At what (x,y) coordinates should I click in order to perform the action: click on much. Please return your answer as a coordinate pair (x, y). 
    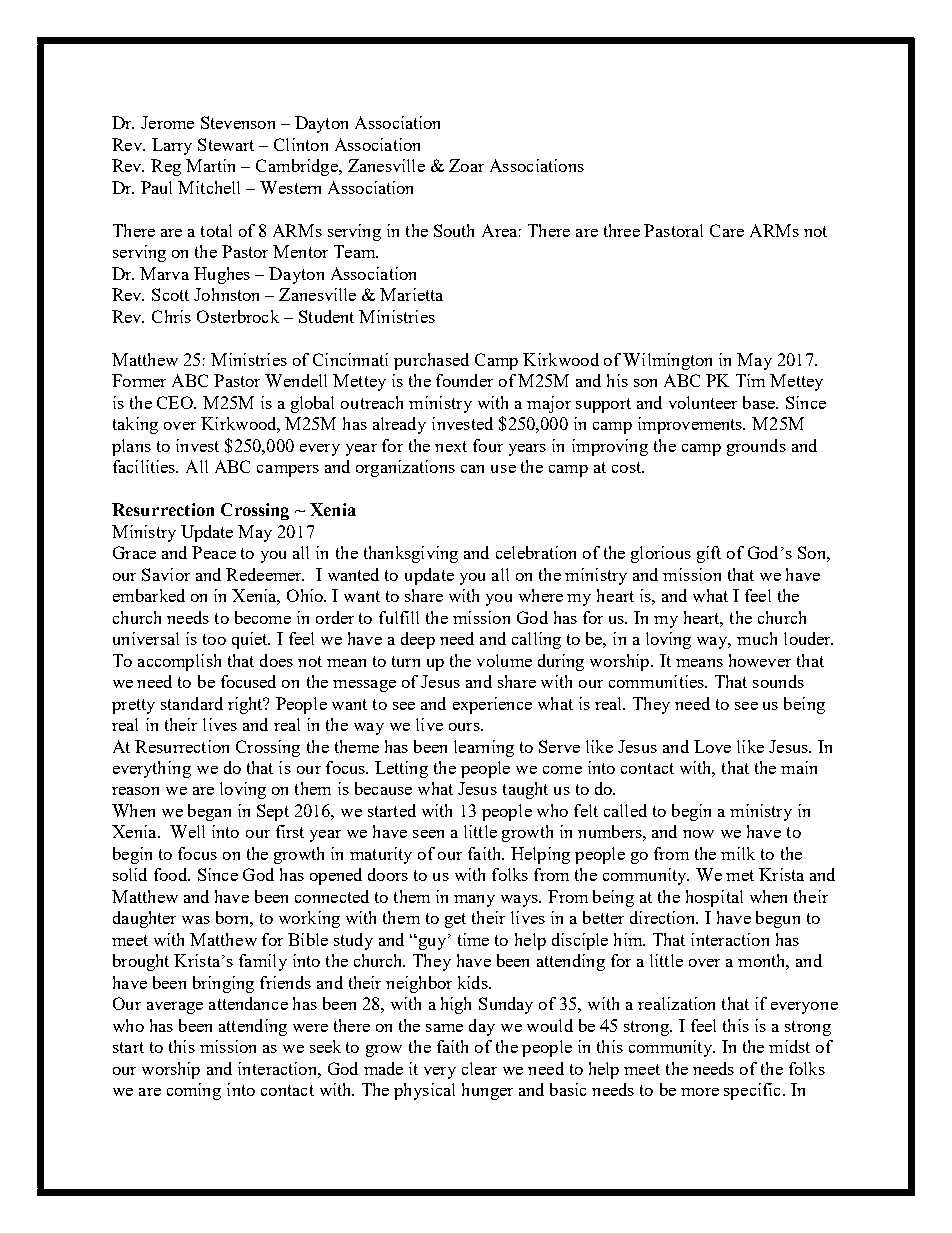
    Looking at the image, I should click on (757, 638).
